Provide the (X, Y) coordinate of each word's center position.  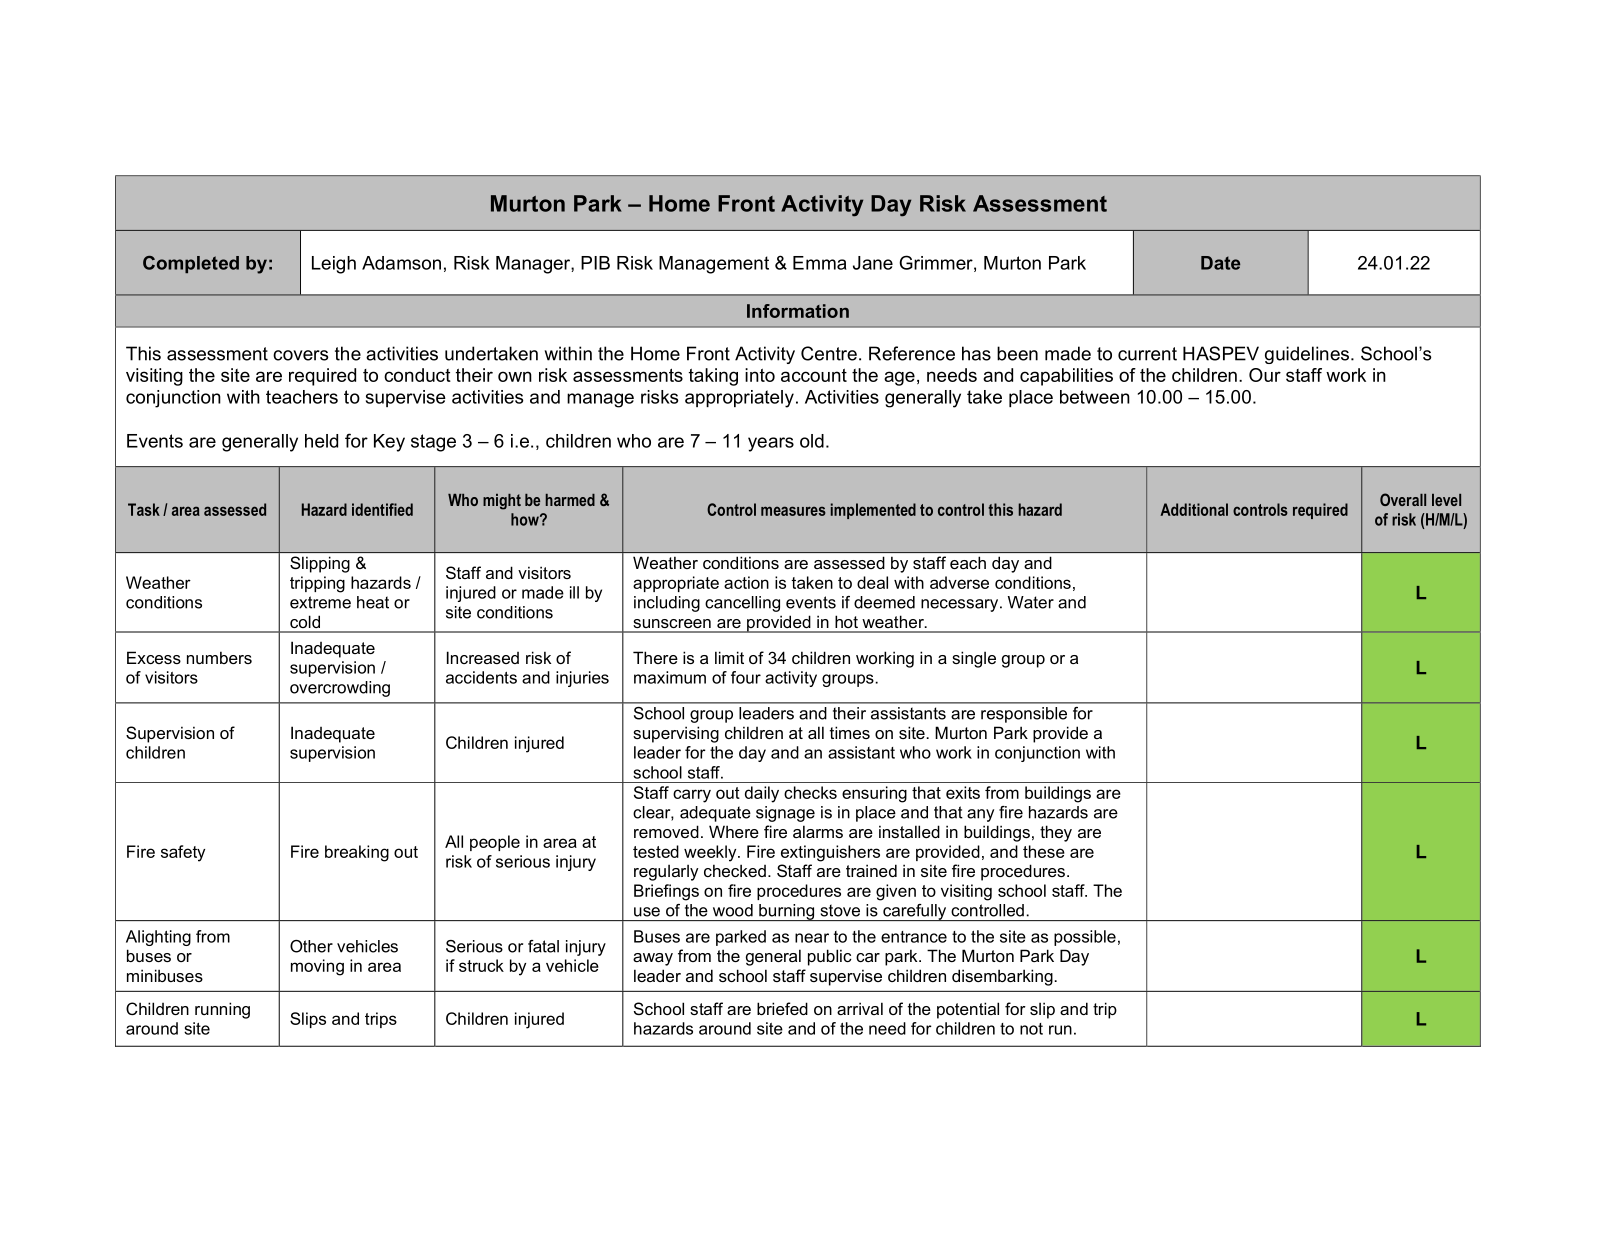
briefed (782, 1008)
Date (1220, 263)
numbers (219, 657)
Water (1031, 602)
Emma (819, 263)
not (1031, 1029)
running (222, 1010)
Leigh (334, 265)
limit (729, 657)
